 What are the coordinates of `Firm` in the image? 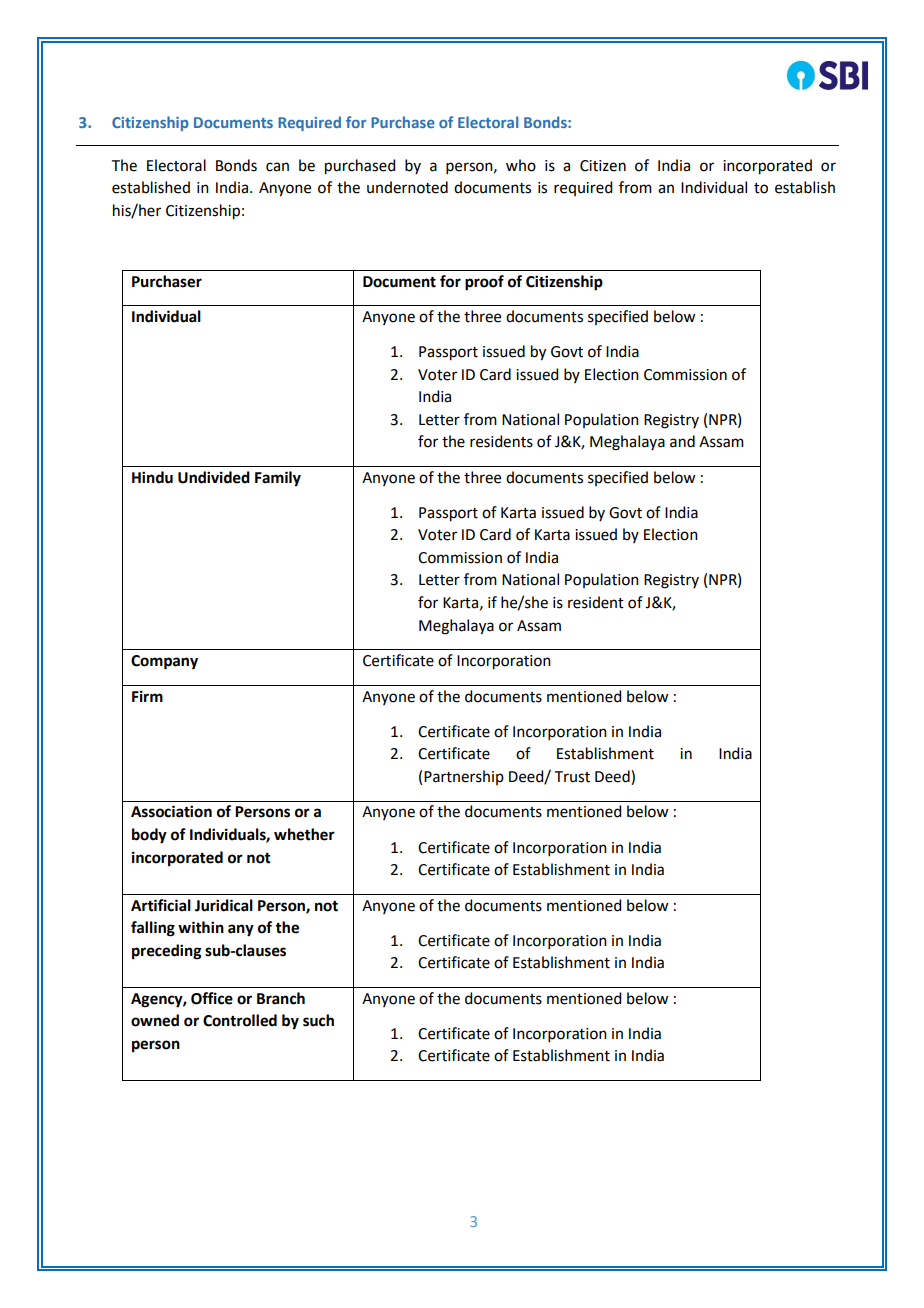 It's located at (147, 696).
